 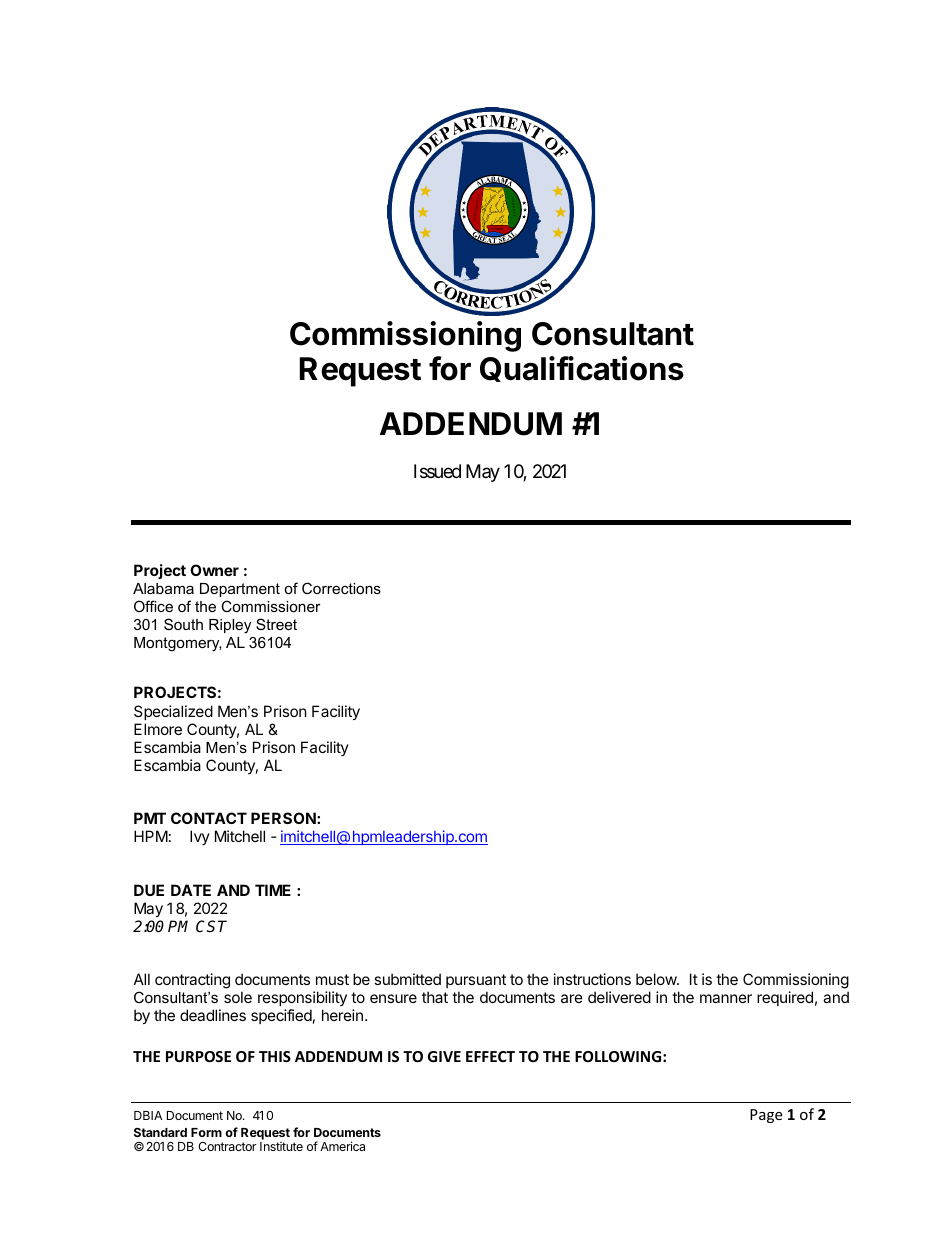 I want to click on below, so click(x=657, y=979).
